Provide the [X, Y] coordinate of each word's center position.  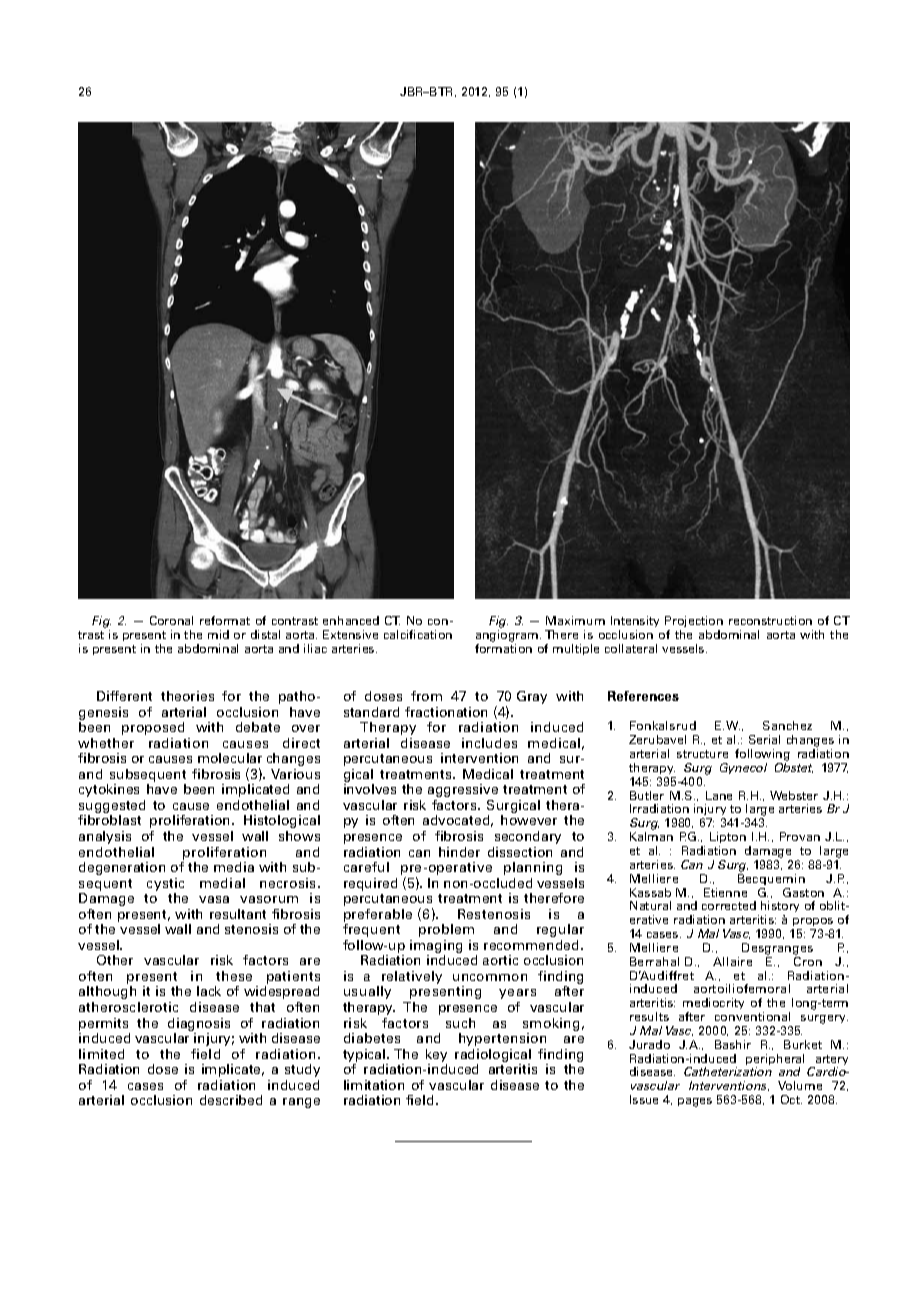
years [517, 994]
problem [446, 930]
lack [209, 991]
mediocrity [713, 1005]
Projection [694, 621]
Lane [719, 795]
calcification [418, 634]
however [529, 820]
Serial [764, 739]
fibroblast [109, 820]
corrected [729, 905]
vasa [214, 899]
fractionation [446, 712]
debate [258, 727]
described [231, 1100]
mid [218, 634]
